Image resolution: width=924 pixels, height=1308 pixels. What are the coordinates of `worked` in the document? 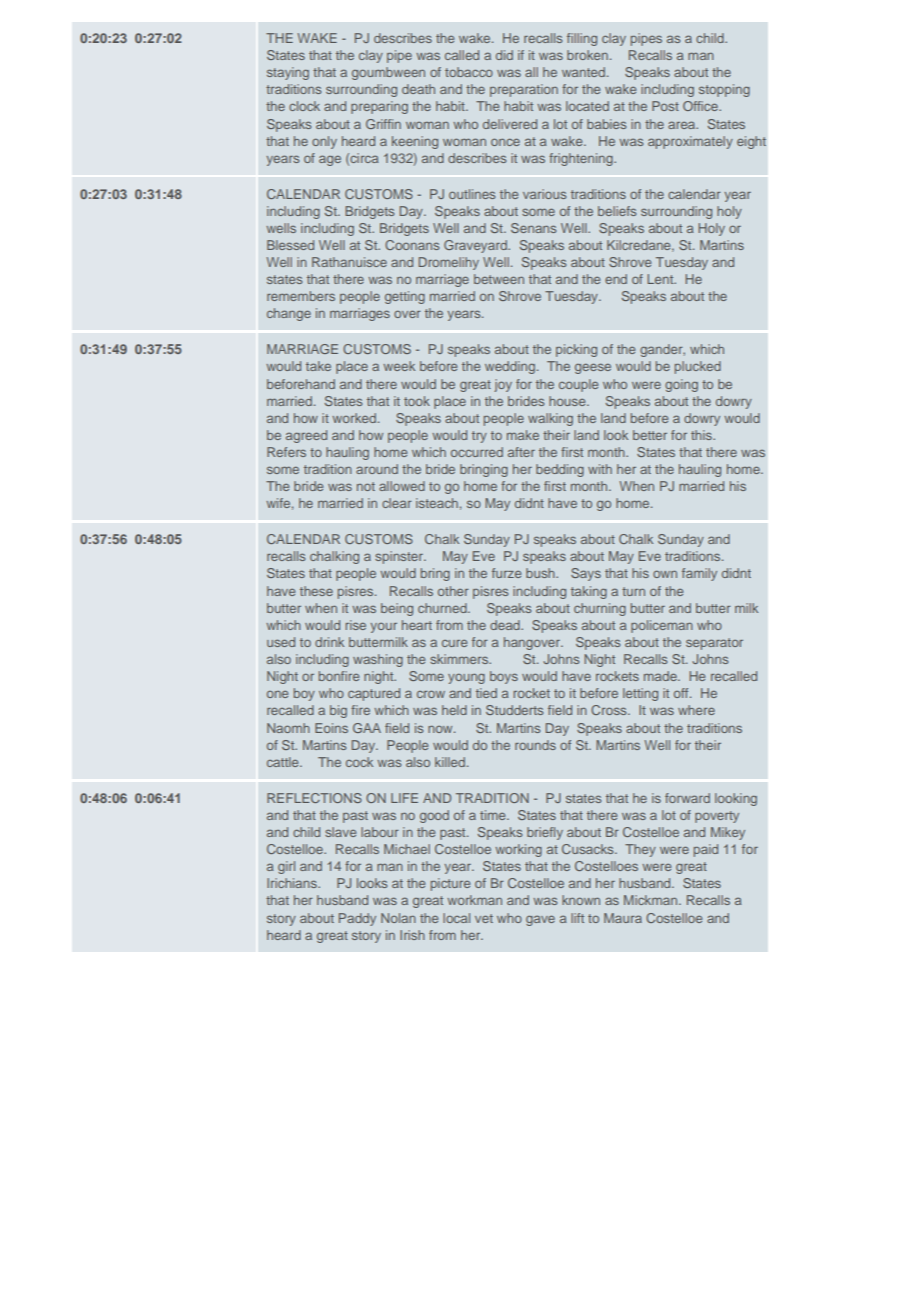 It's located at (354, 418).
